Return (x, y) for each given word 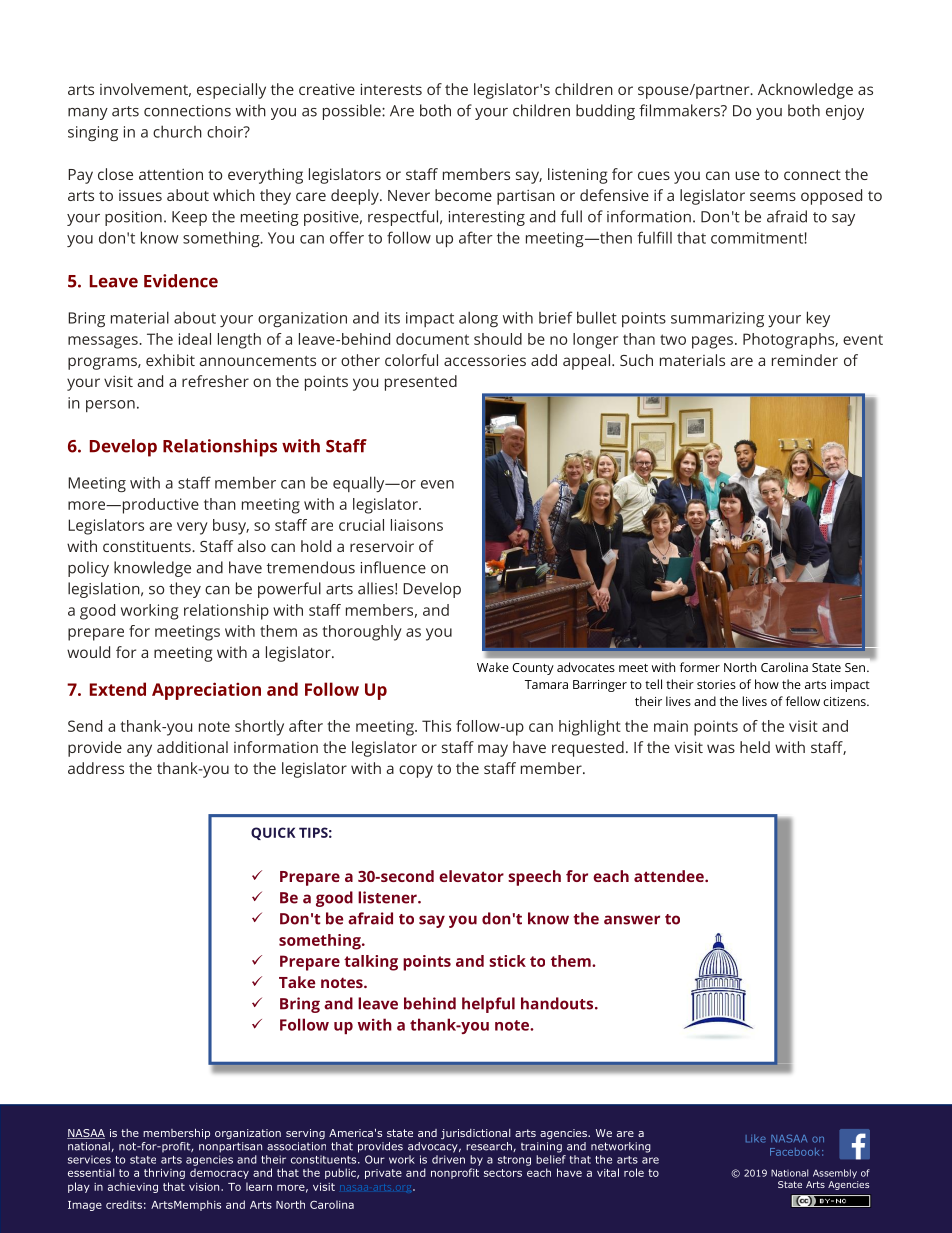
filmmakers (680, 110)
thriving (164, 1173)
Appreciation (206, 691)
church (177, 131)
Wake (493, 667)
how (767, 684)
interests (391, 89)
